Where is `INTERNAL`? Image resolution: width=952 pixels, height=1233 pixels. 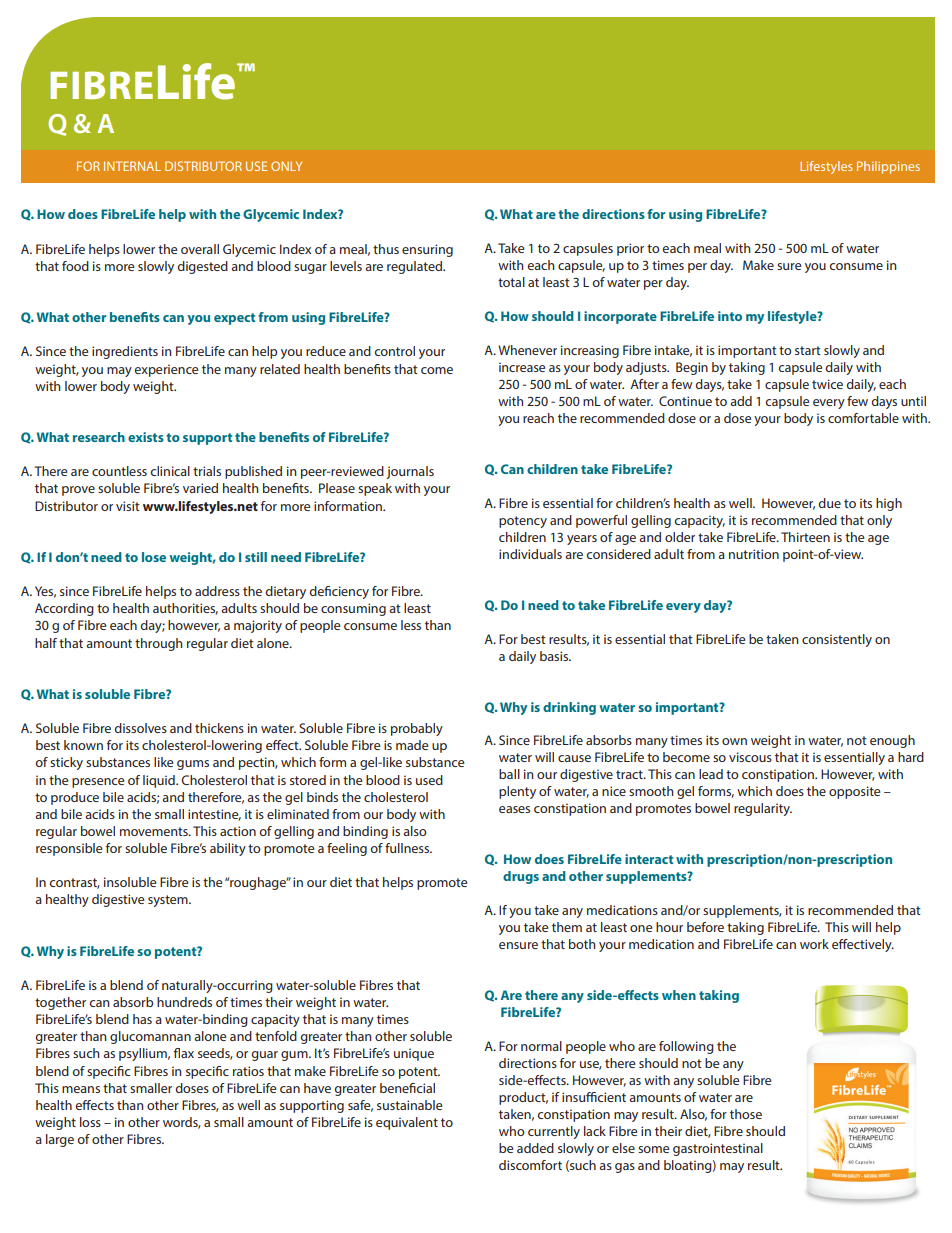 INTERNAL is located at coordinates (132, 166).
